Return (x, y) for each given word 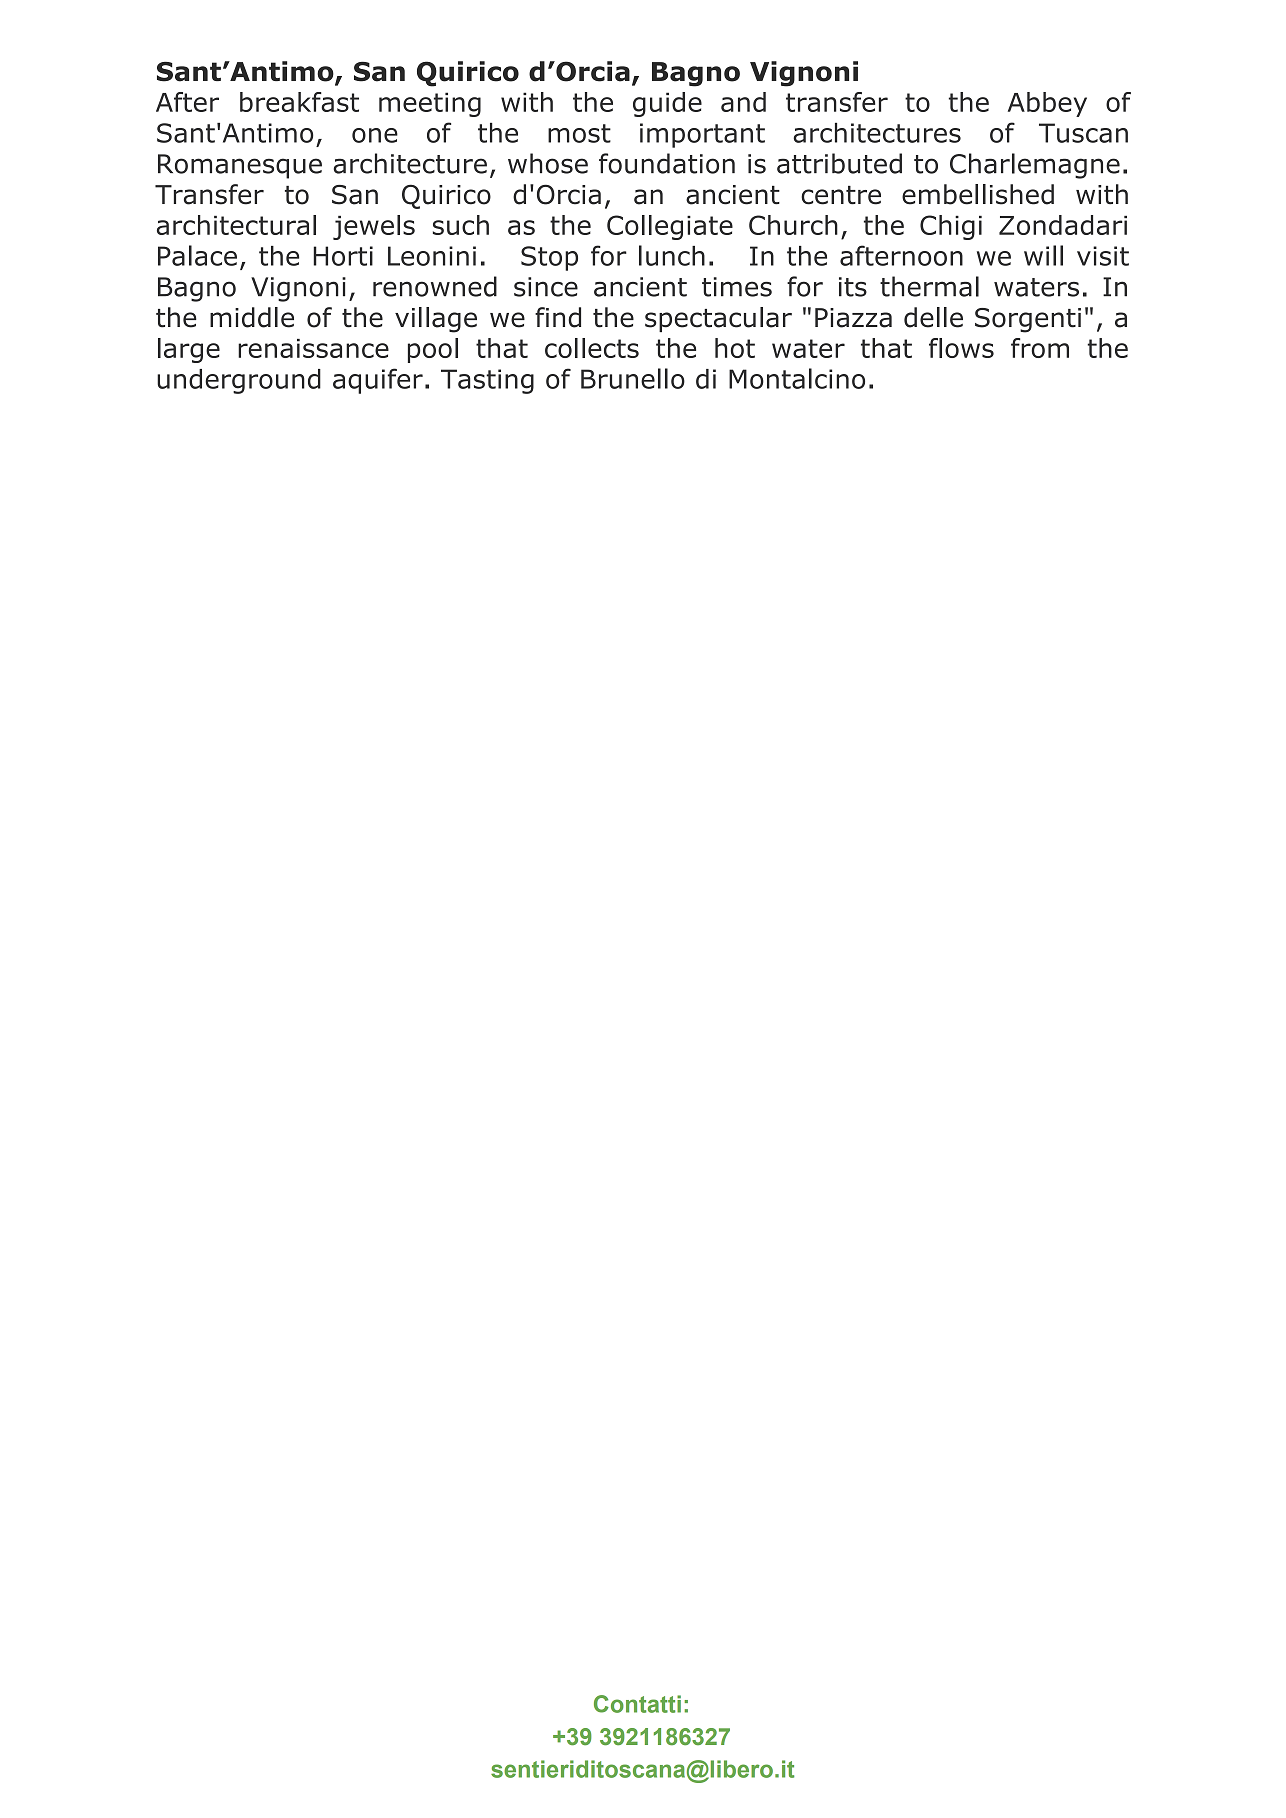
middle (252, 317)
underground (239, 381)
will (1043, 255)
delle (933, 317)
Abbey (1047, 104)
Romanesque (240, 166)
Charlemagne (1035, 166)
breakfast (299, 102)
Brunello (633, 378)
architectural (236, 225)
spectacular (718, 319)
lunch (672, 255)
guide (667, 104)
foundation (667, 163)
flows (961, 348)
